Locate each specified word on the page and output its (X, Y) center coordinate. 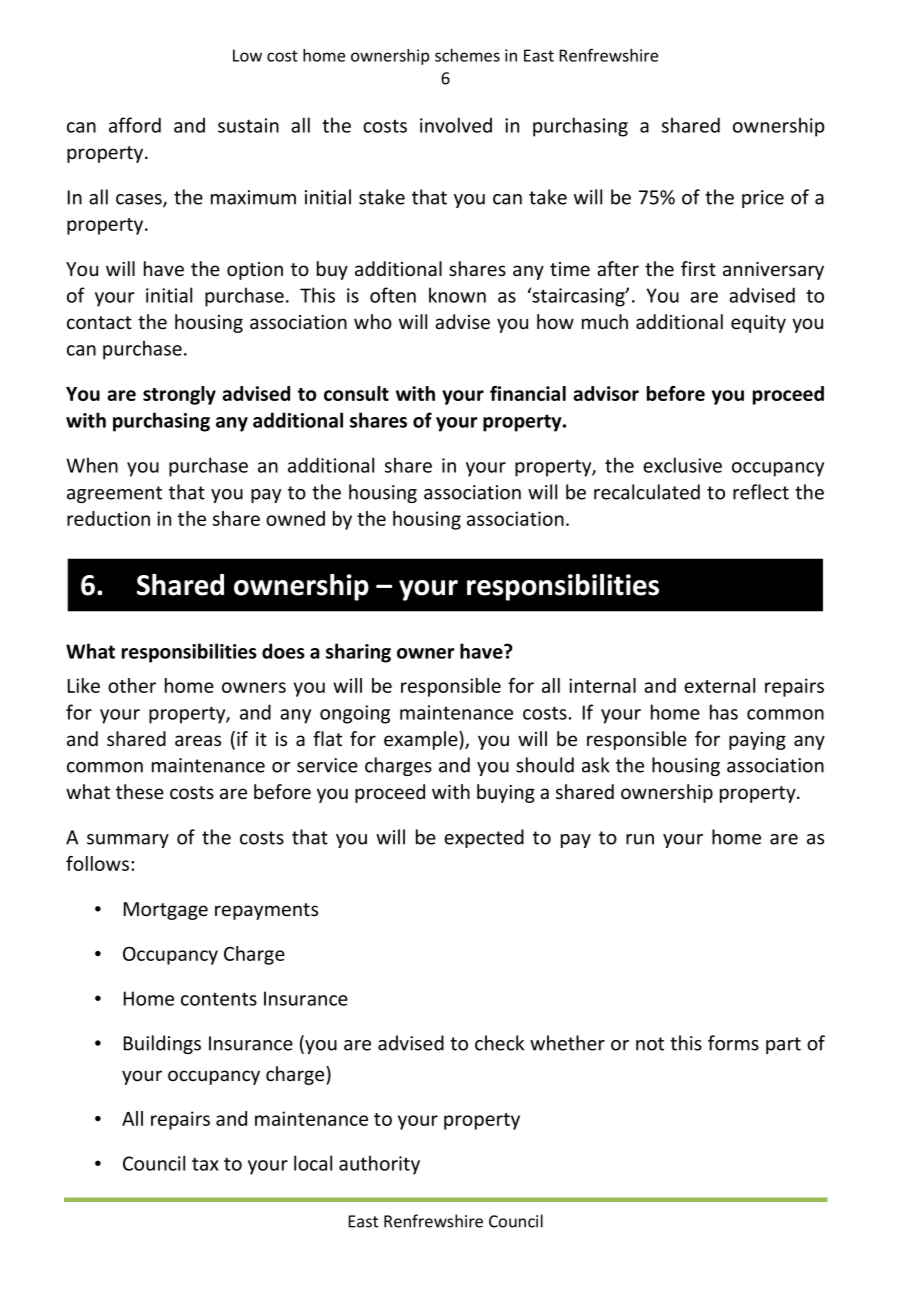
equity (758, 324)
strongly (179, 395)
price (763, 199)
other (132, 685)
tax (205, 1164)
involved (456, 125)
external (719, 685)
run (640, 839)
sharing (358, 653)
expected (484, 838)
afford (135, 125)
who (373, 322)
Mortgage (166, 911)
